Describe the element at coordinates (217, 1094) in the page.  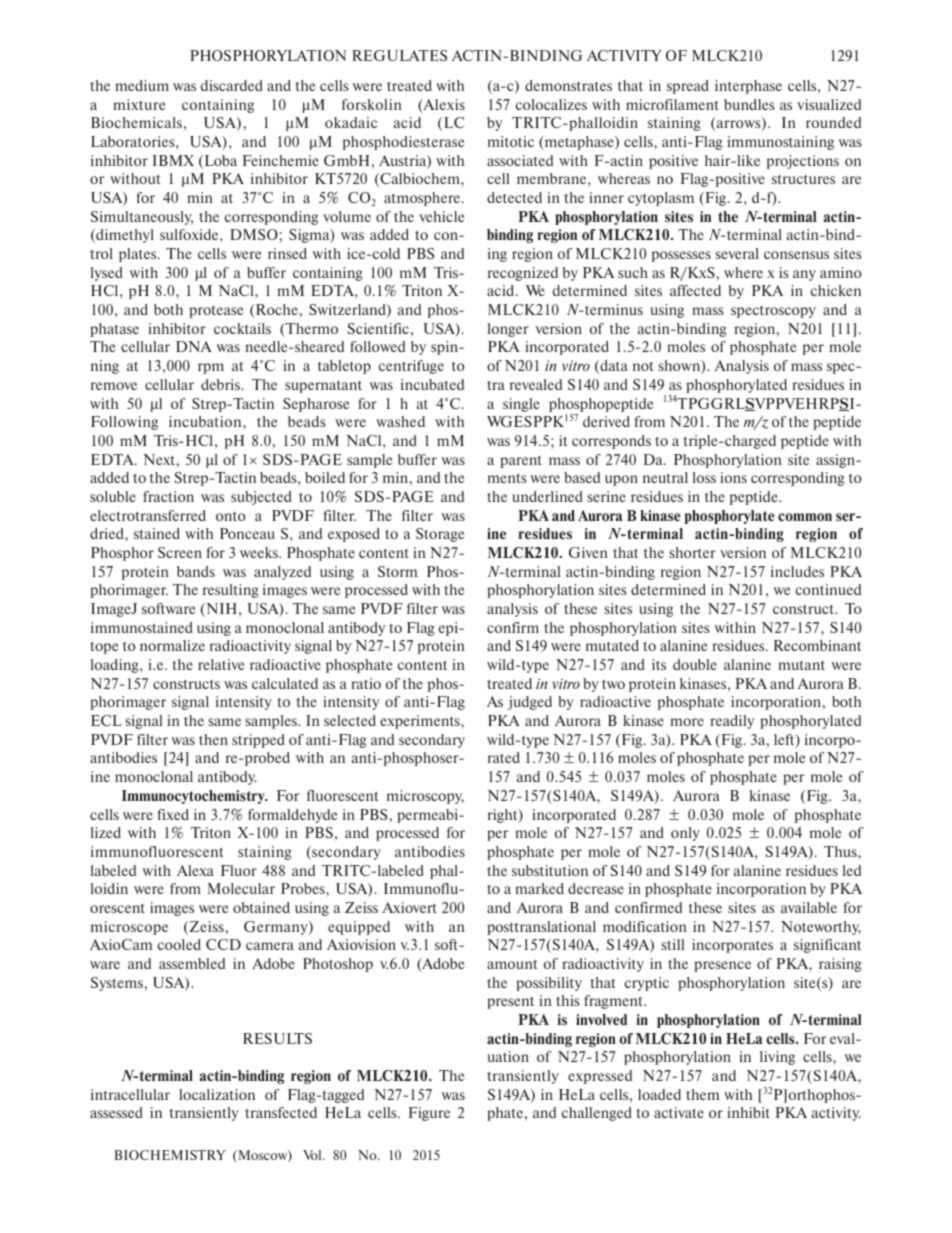
I see `localization` at that location.
